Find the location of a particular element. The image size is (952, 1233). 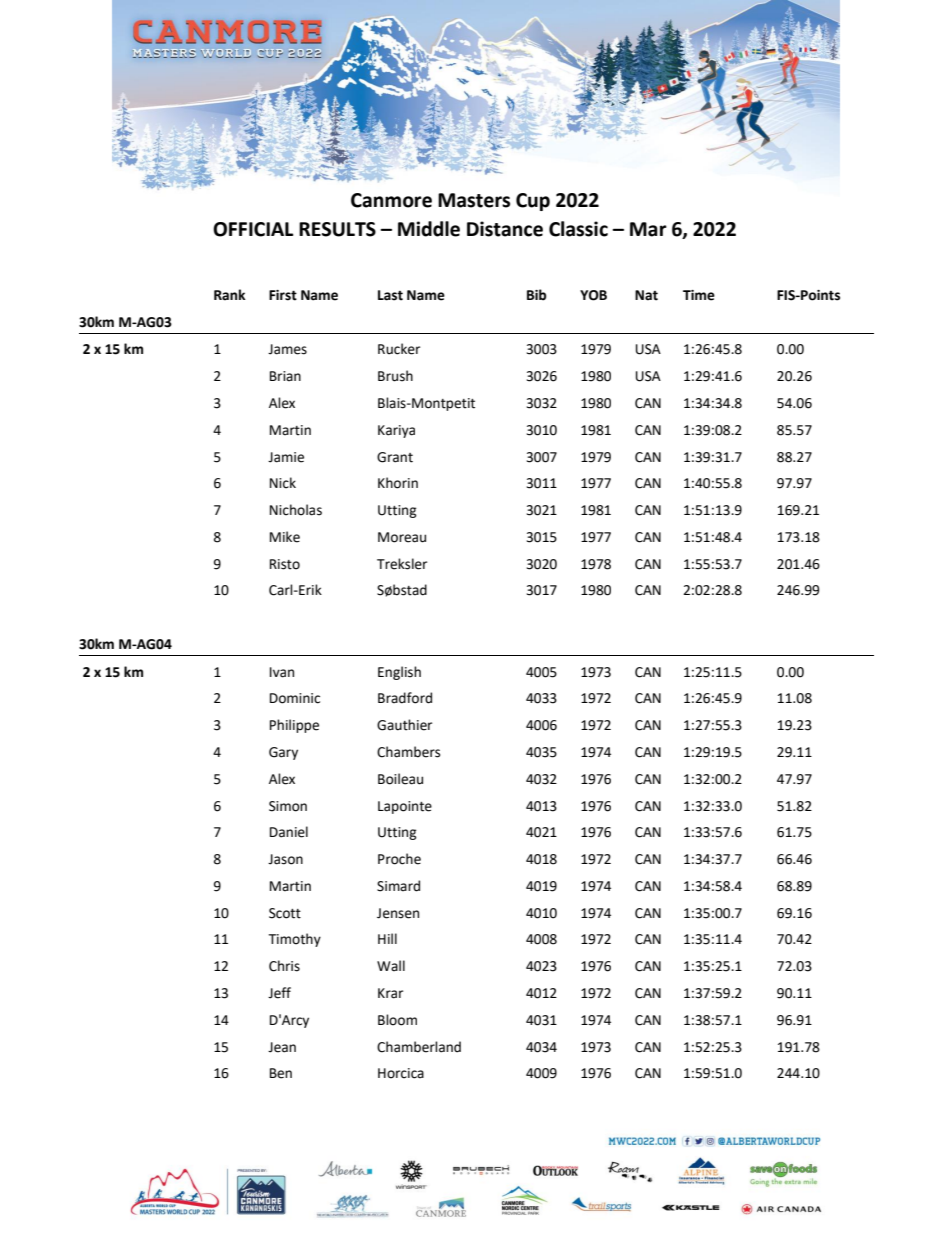

Jean is located at coordinates (282, 1047).
